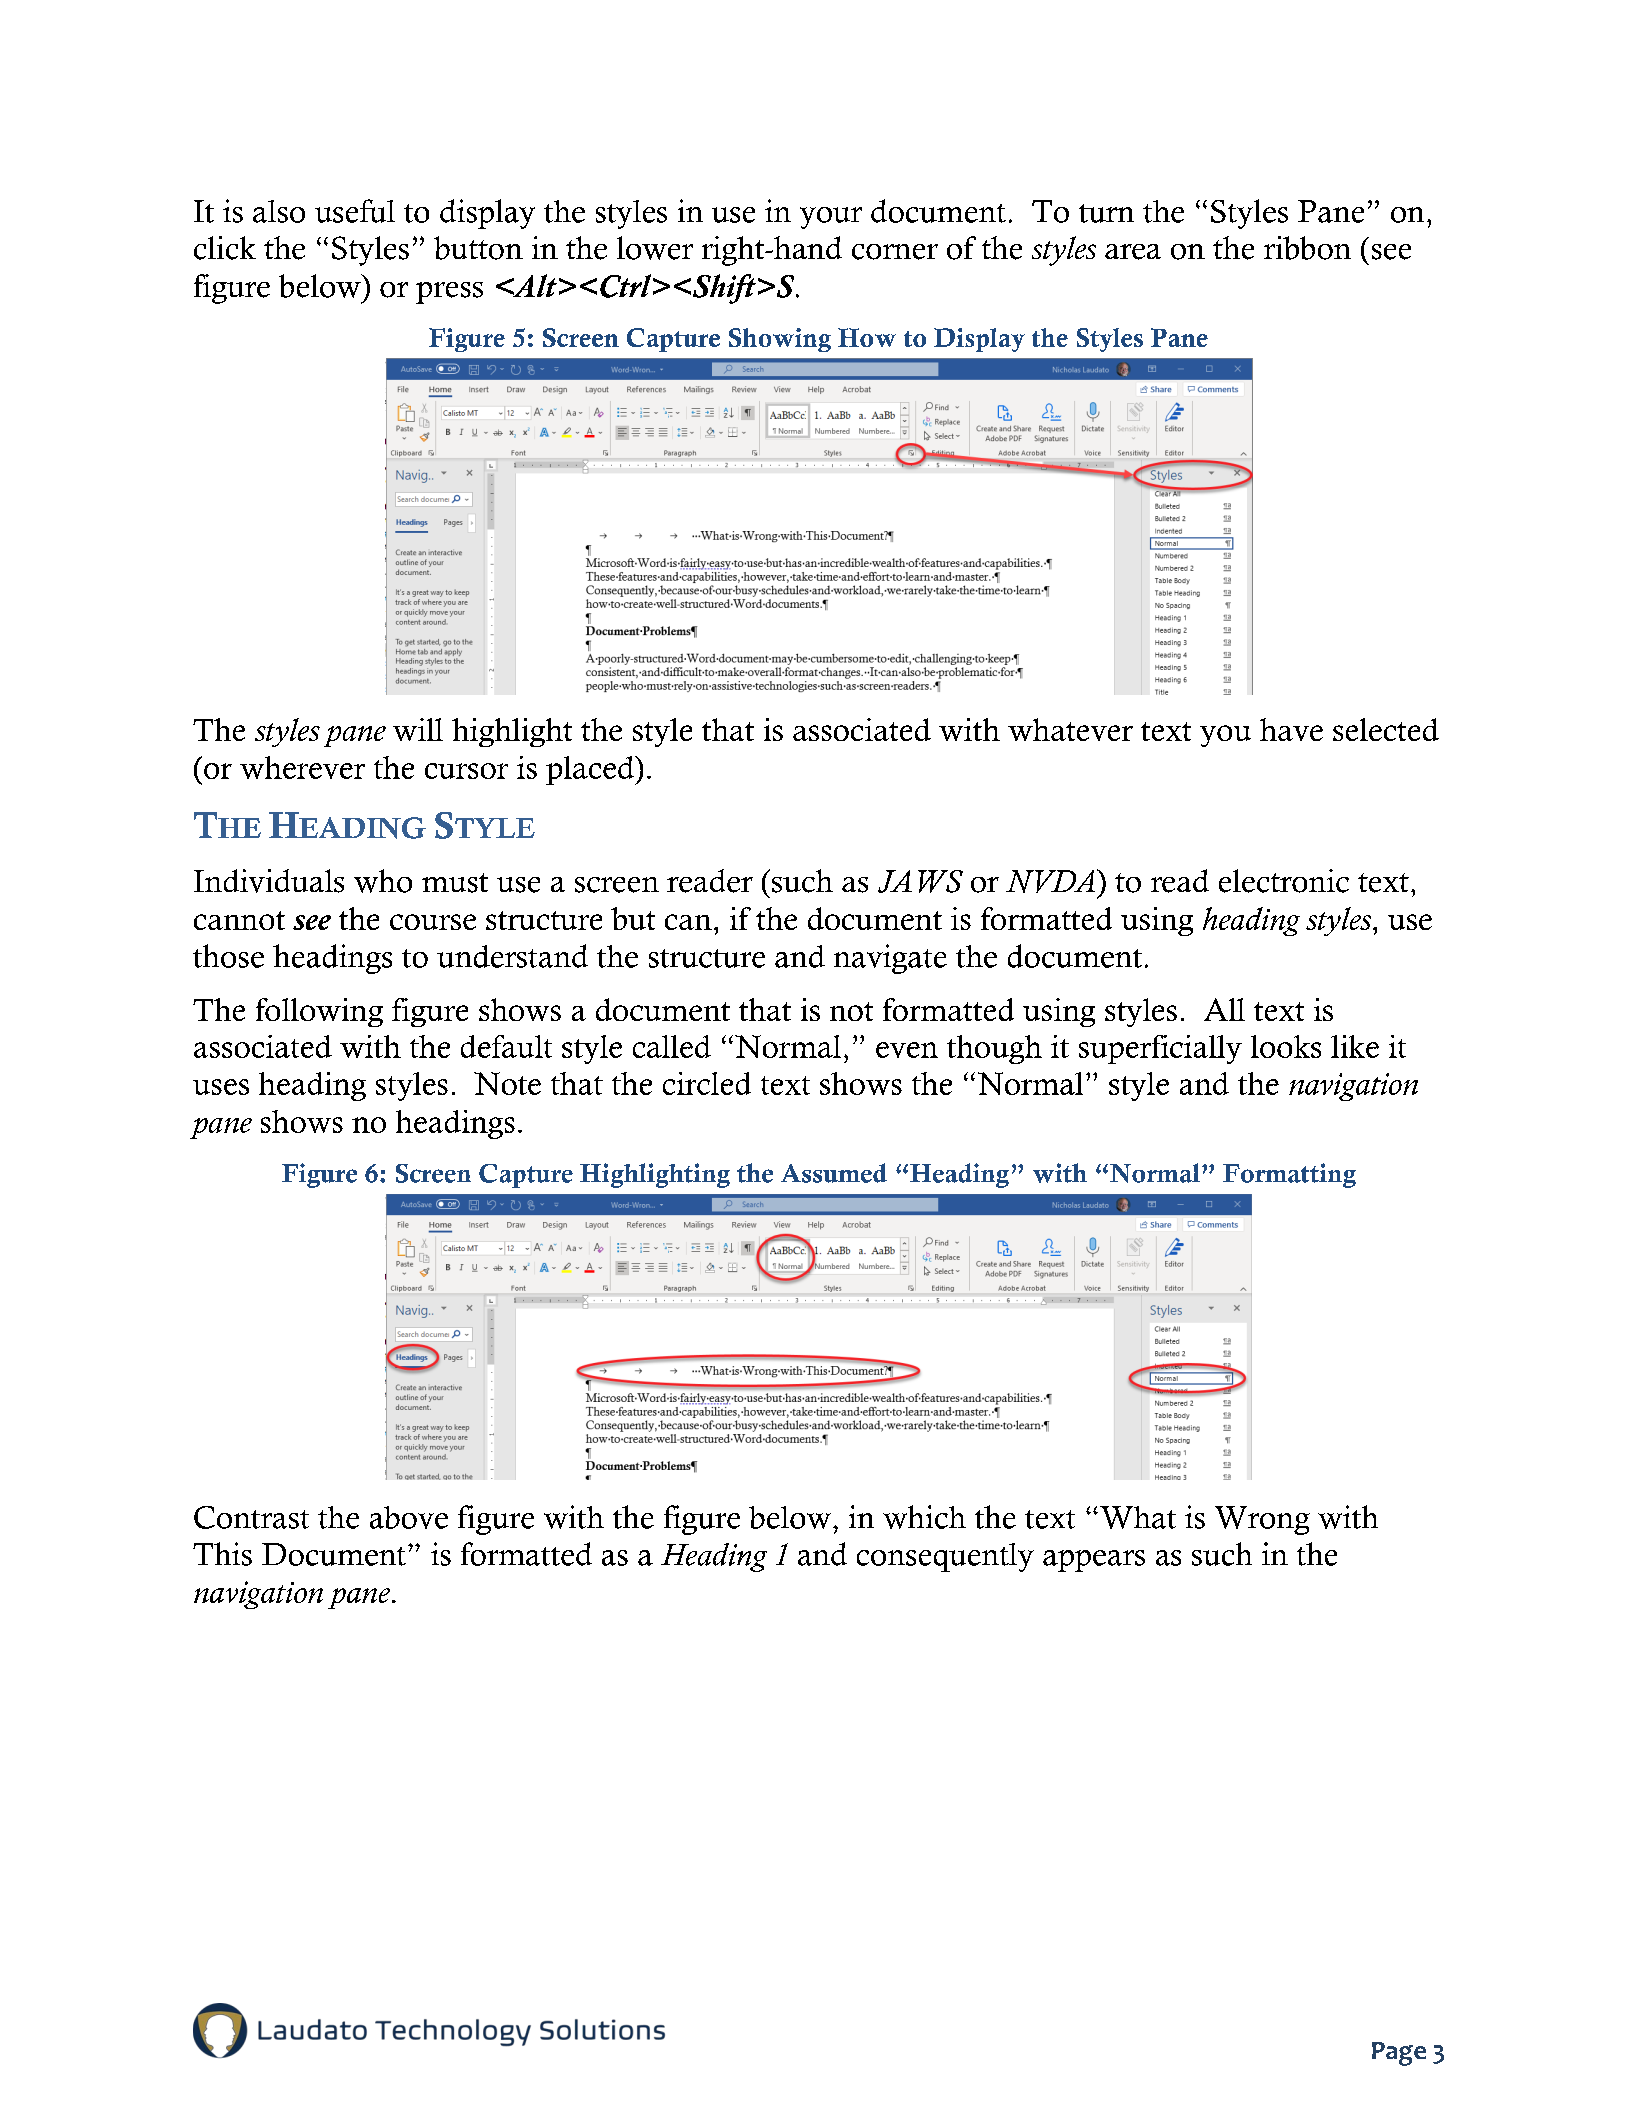 The height and width of the screenshot is (2119, 1638). I want to click on JAWS, so click(920, 881).
